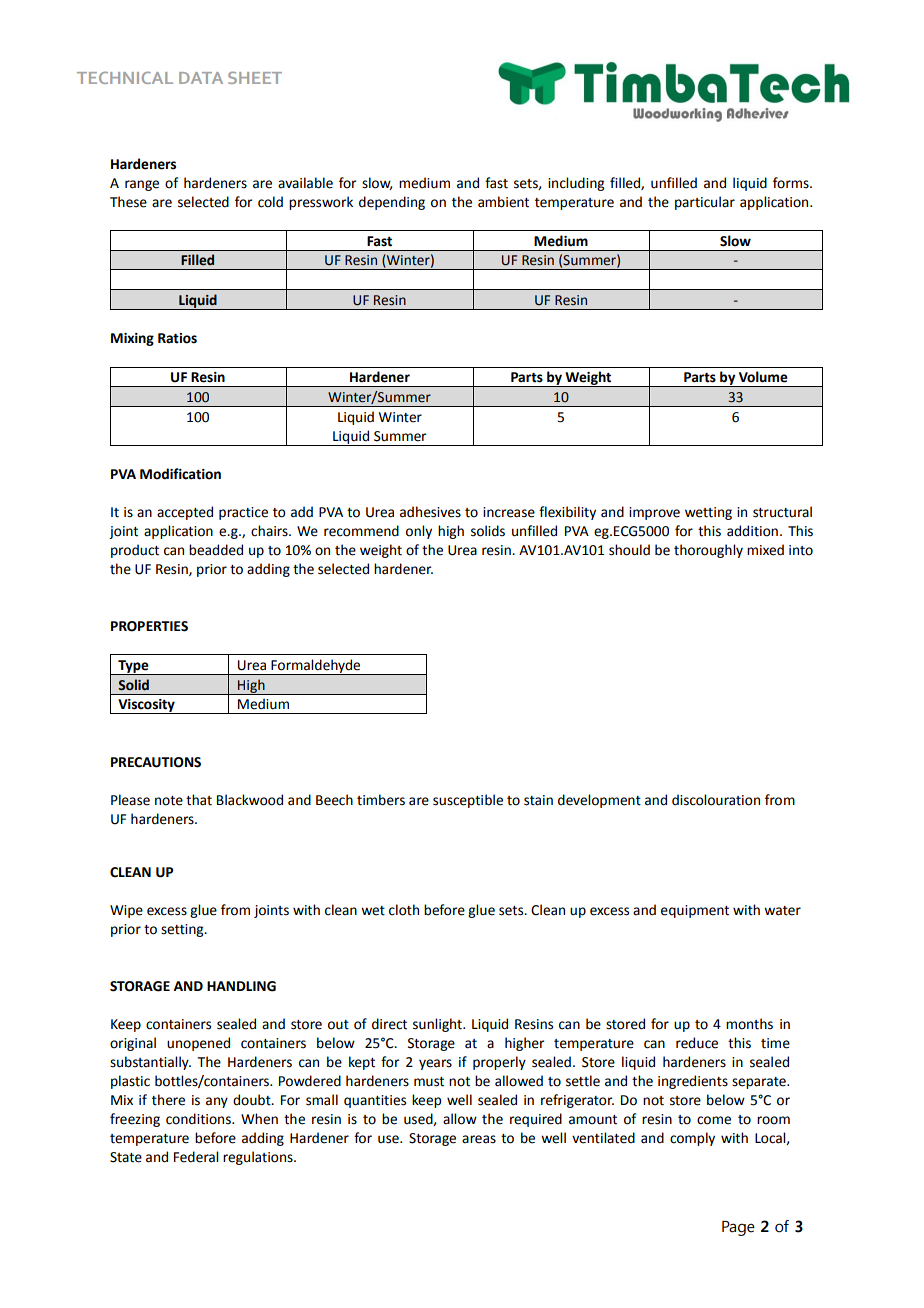 The width and height of the document is (924, 1308). I want to click on Ratios, so click(177, 338).
